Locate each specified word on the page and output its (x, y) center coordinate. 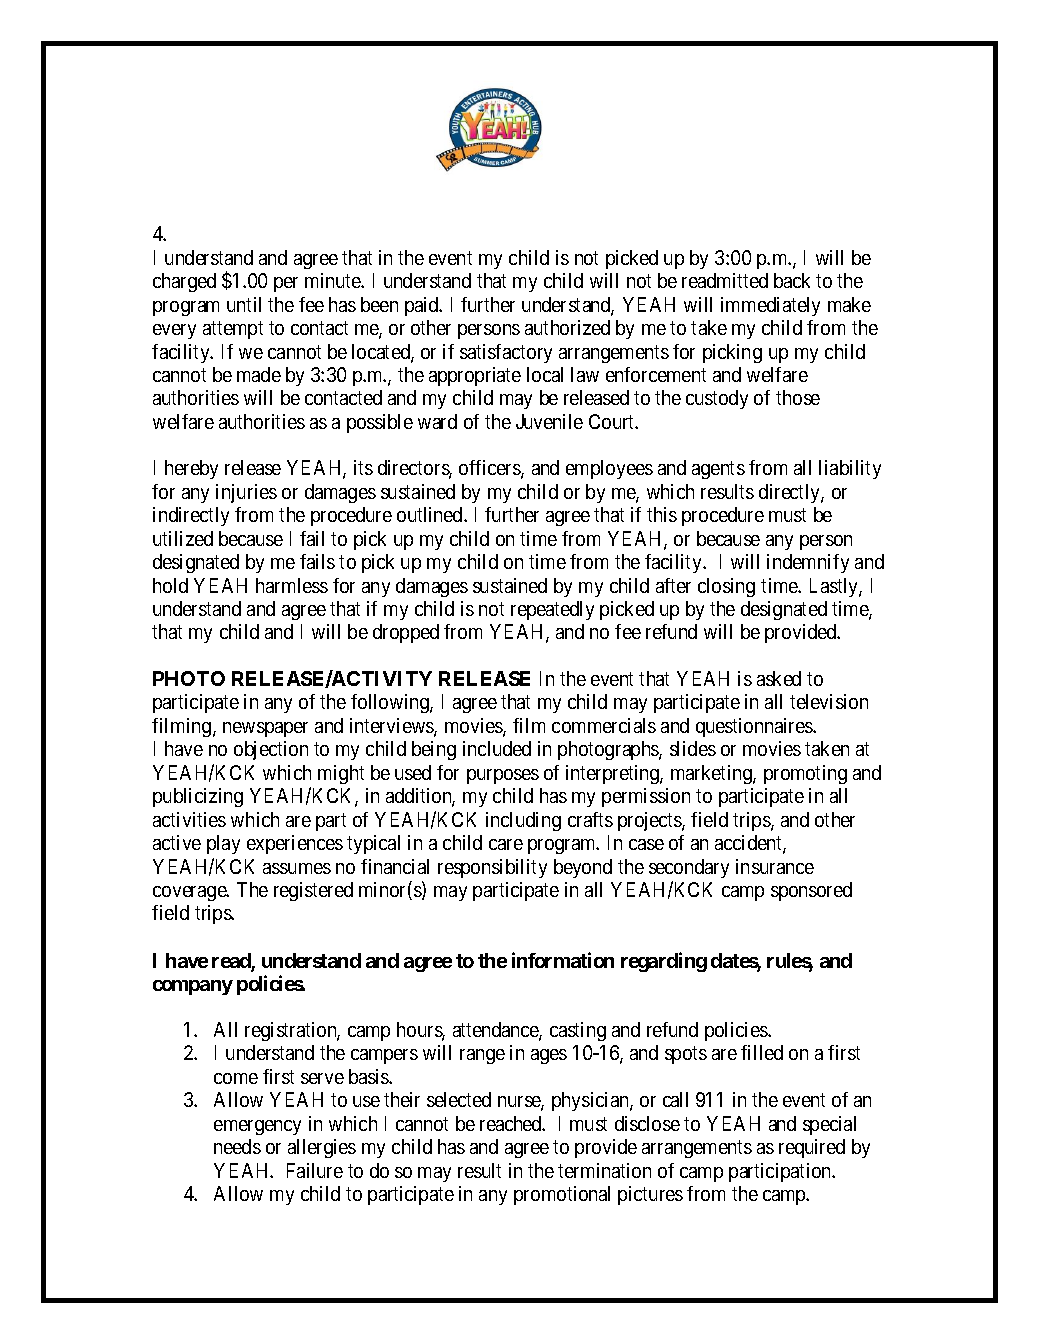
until (244, 304)
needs (237, 1146)
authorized (567, 327)
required (812, 1148)
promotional (562, 1195)
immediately (770, 306)
